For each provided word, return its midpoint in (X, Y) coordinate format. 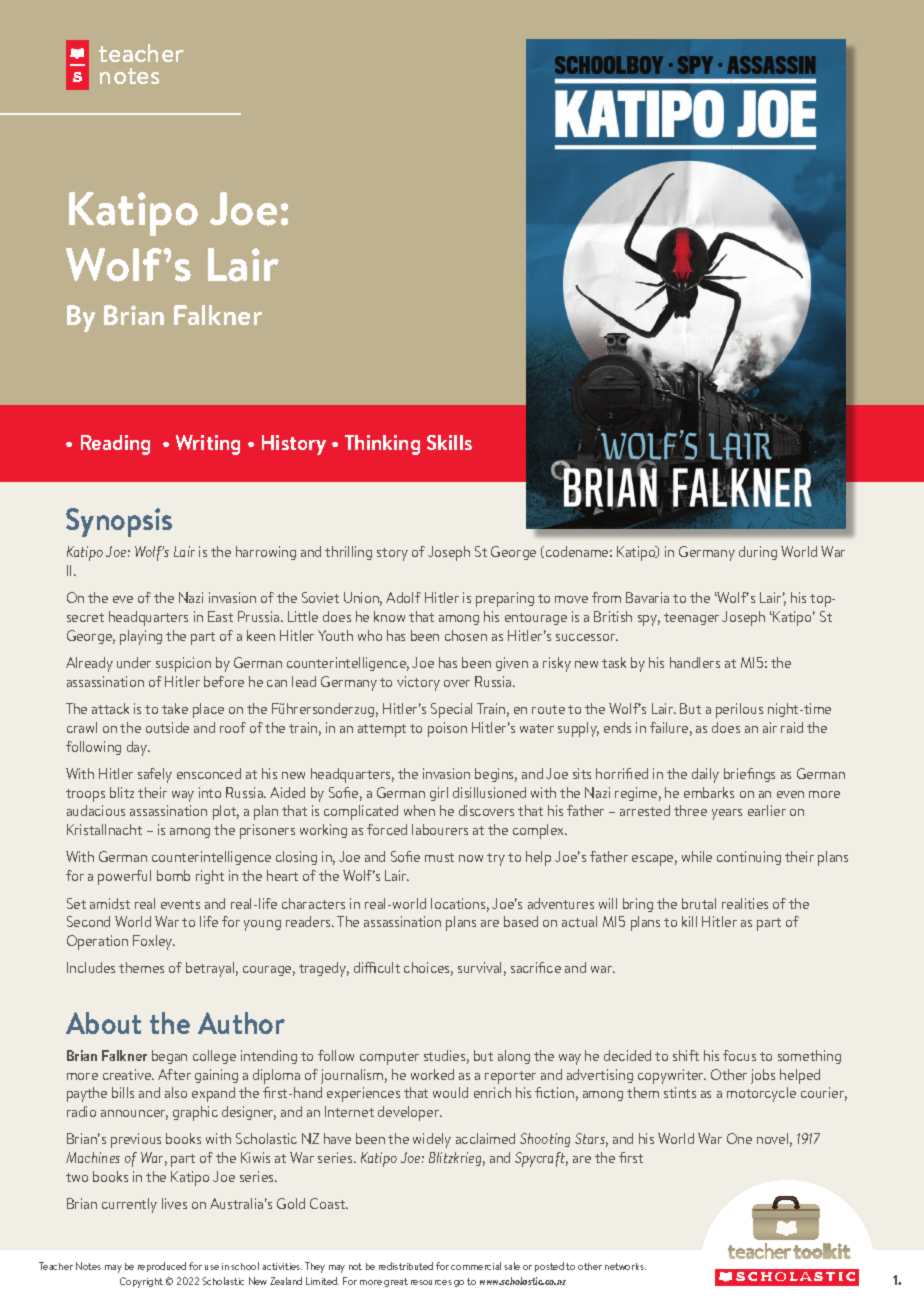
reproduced (162, 1267)
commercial (476, 1266)
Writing (208, 445)
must (439, 857)
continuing (749, 858)
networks (625, 1266)
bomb (173, 875)
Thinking (382, 445)
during (758, 553)
